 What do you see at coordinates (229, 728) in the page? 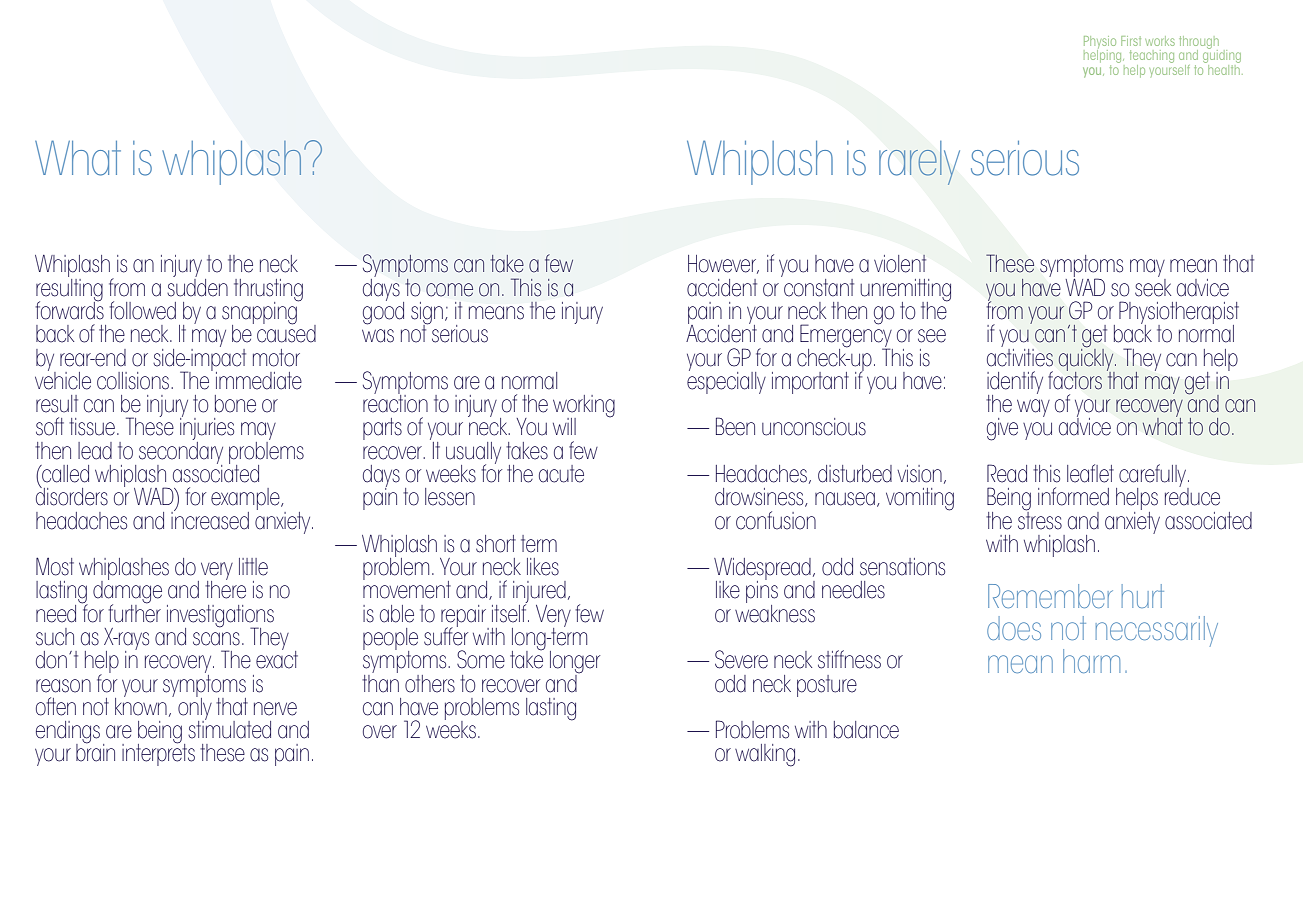
I see `stimulated` at bounding box center [229, 728].
